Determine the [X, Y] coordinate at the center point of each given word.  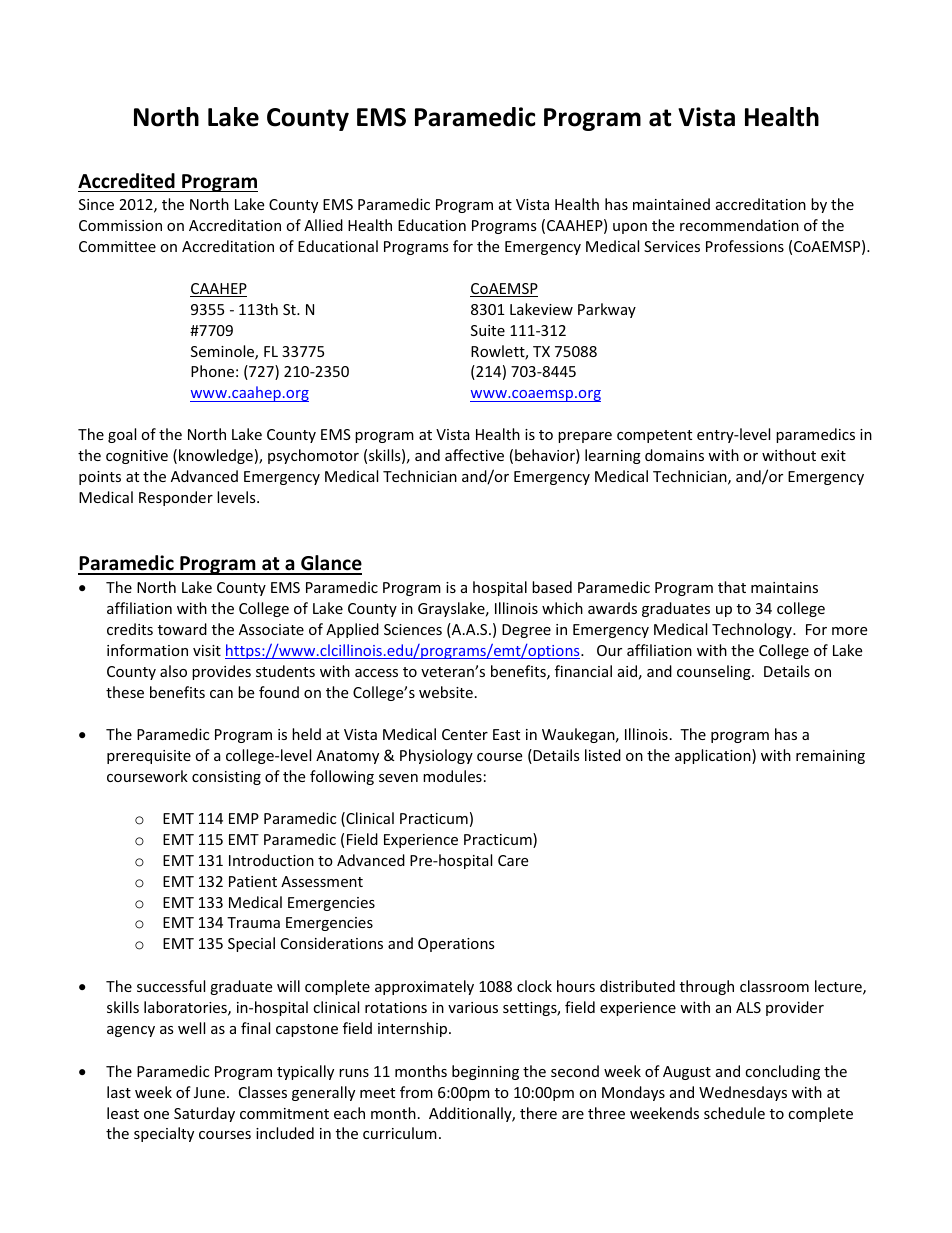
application [714, 756]
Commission [120, 225]
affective [474, 455]
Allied [323, 225]
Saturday [204, 1114]
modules [452, 776]
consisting [226, 778]
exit [833, 455]
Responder [176, 498]
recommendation [739, 225]
